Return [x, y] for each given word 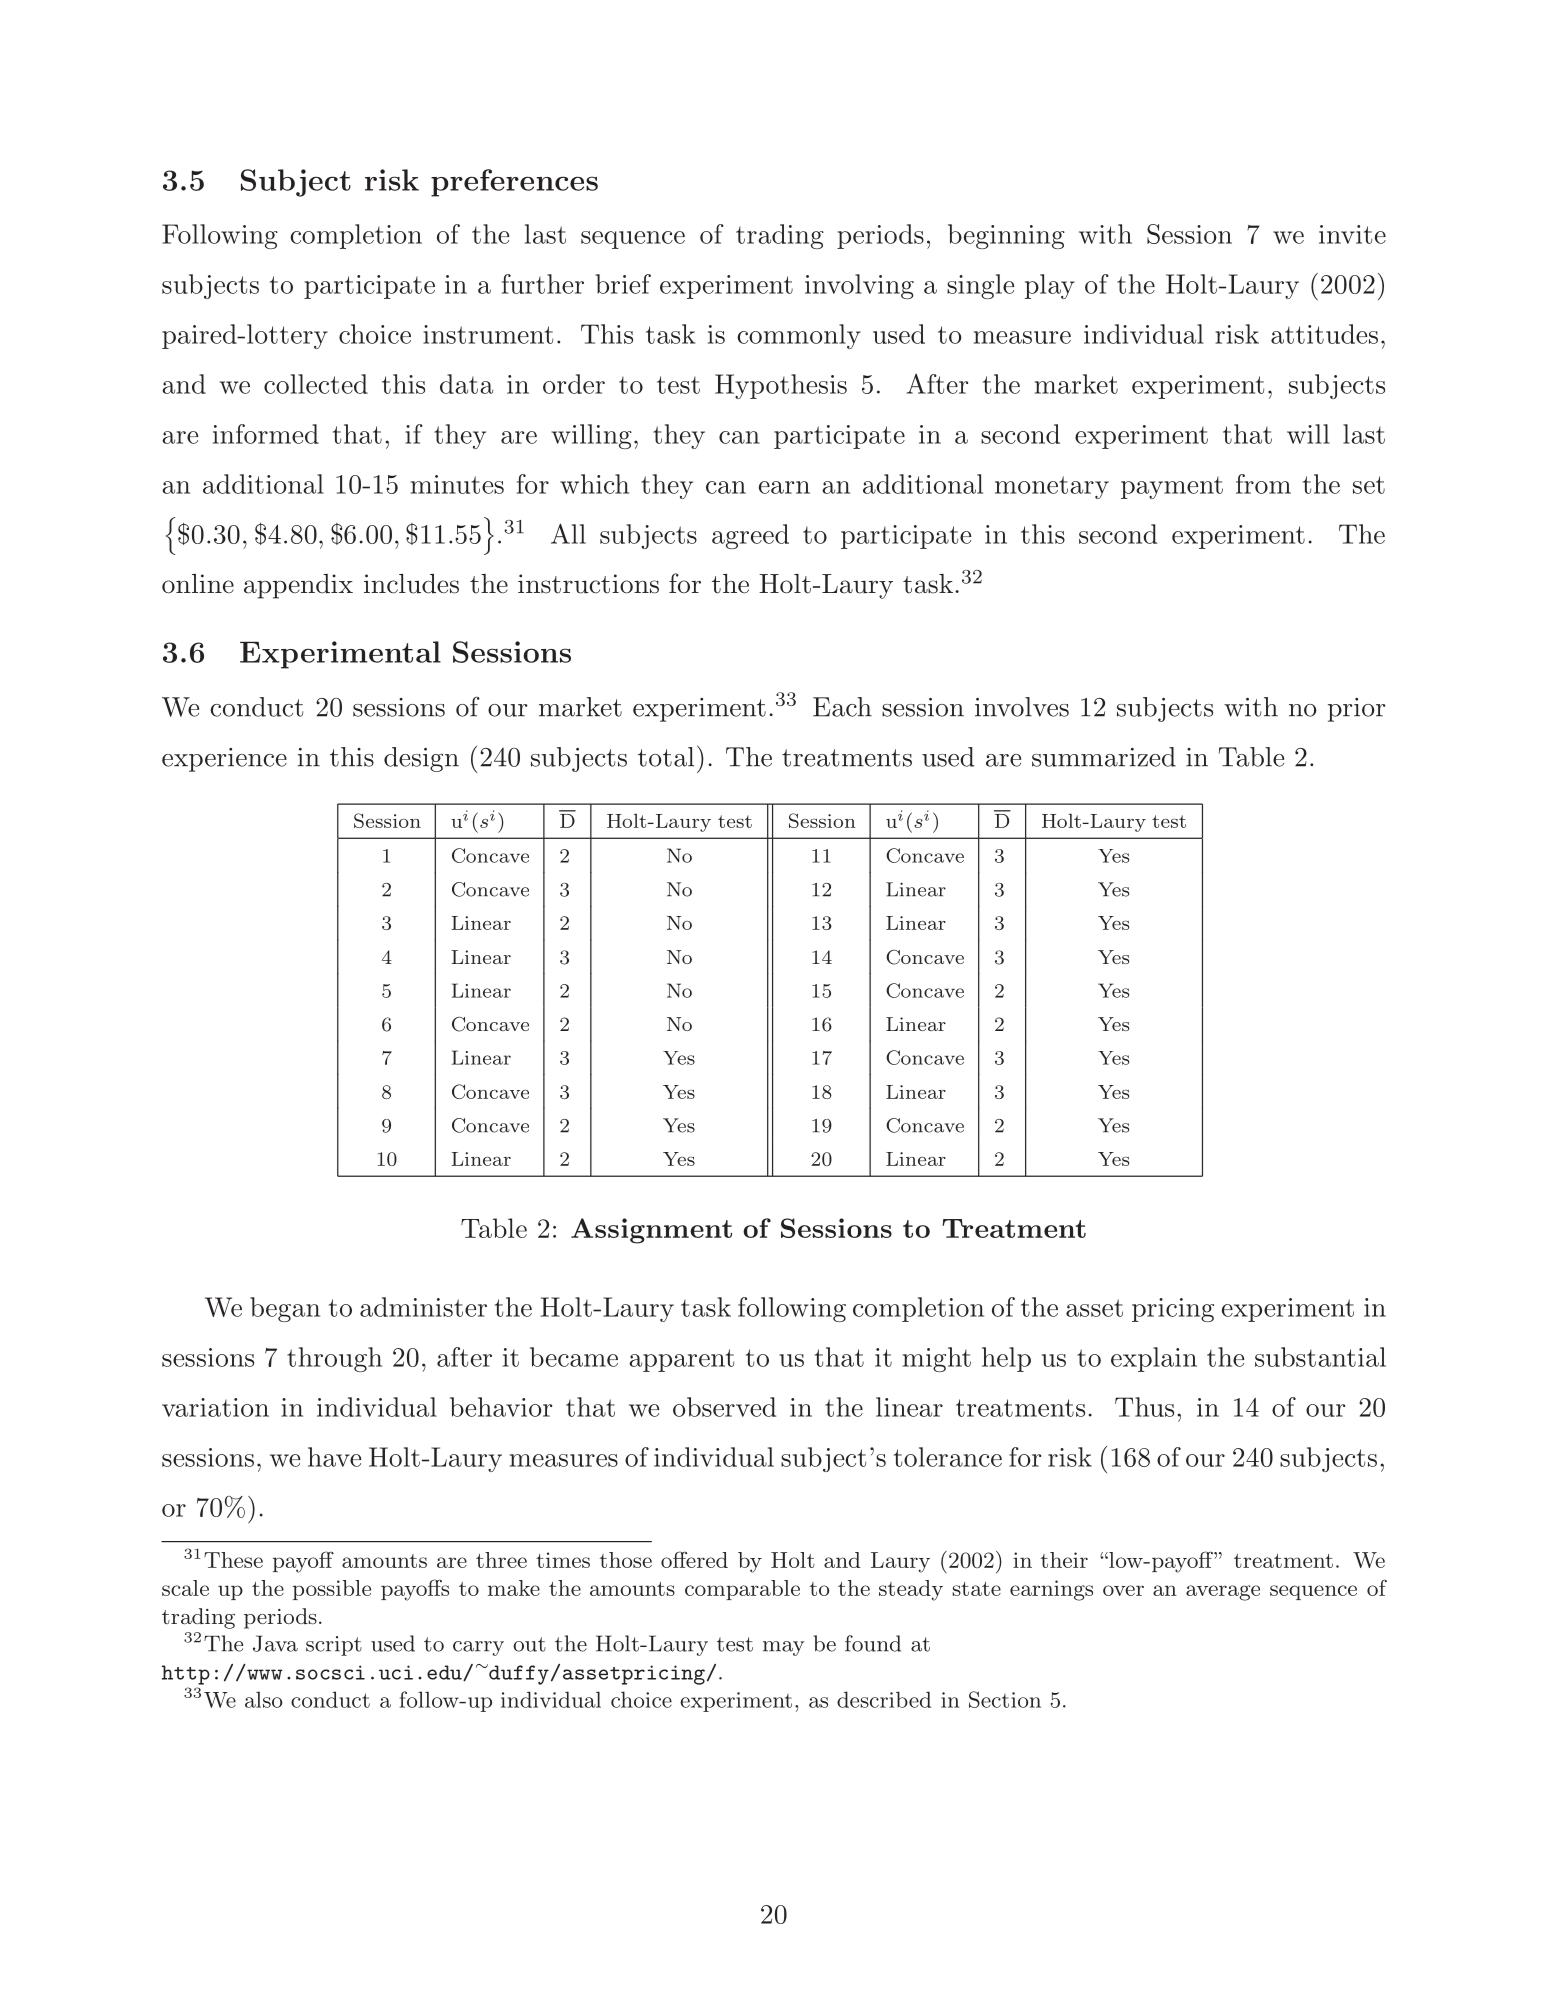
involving [859, 286]
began [285, 1309]
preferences [514, 183]
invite [1352, 234]
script [334, 1646]
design [421, 759]
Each [842, 707]
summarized [1104, 757]
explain [1154, 1359]
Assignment [651, 1231]
